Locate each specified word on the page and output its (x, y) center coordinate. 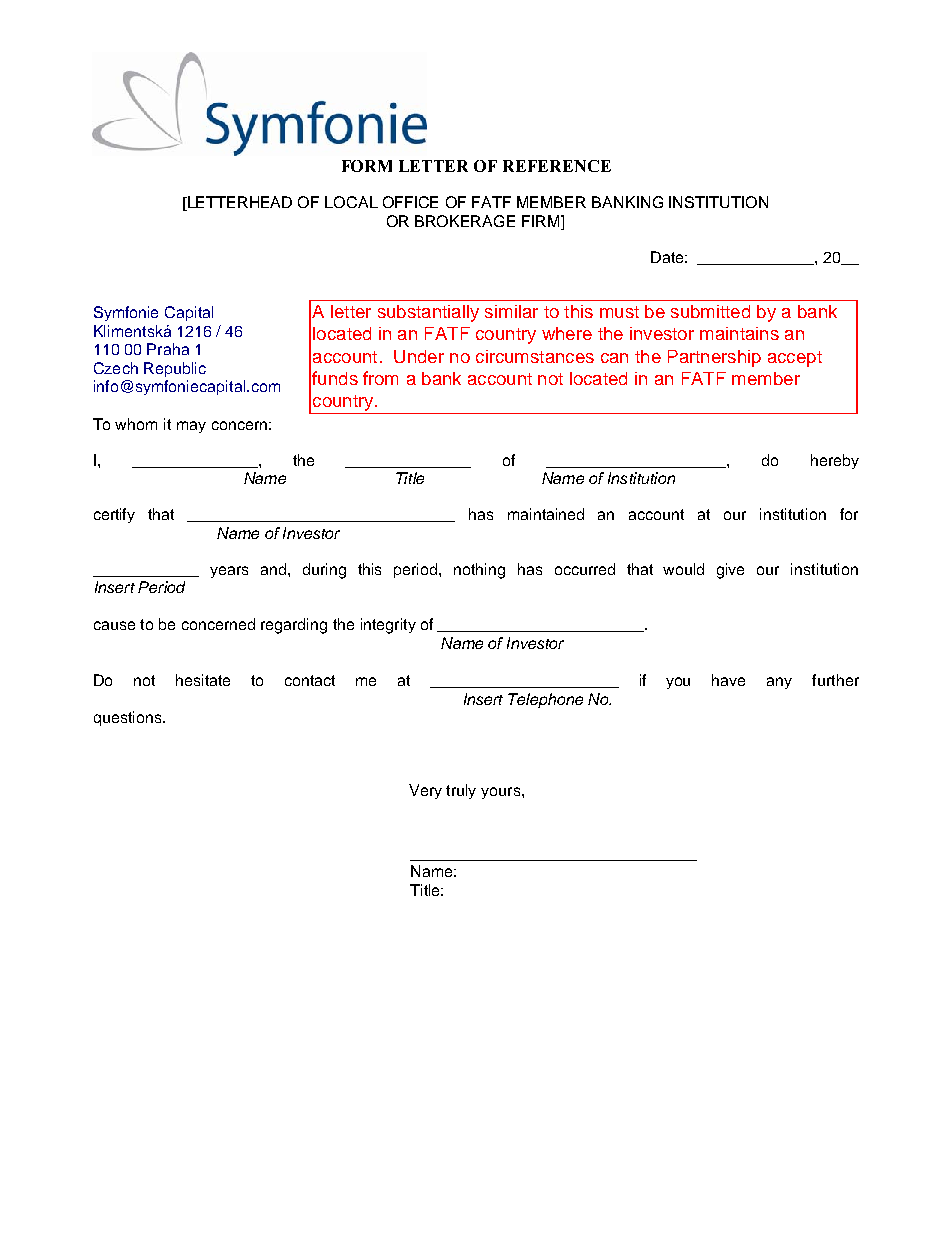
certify (114, 515)
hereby (835, 461)
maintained (546, 514)
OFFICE (410, 202)
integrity (388, 626)
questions (129, 718)
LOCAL (351, 202)
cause (114, 625)
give (730, 571)
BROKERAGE (465, 221)
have (728, 680)
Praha (168, 349)
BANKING (627, 202)
